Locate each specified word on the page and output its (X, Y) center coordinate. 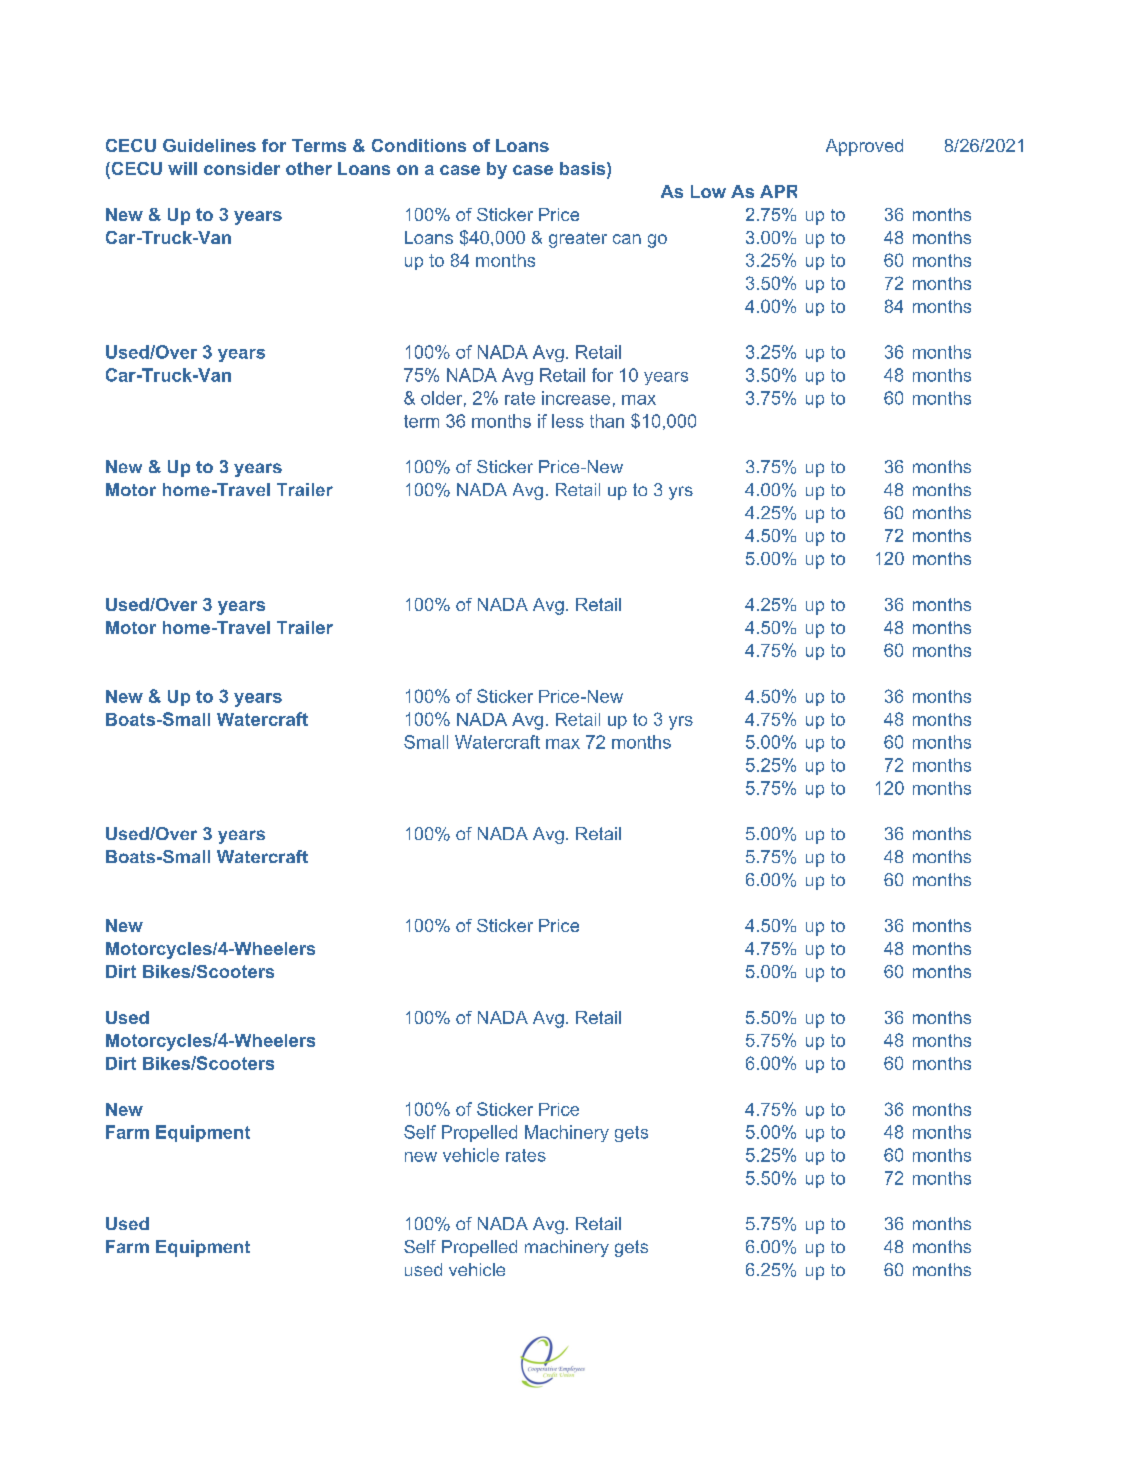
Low (708, 191)
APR (778, 191)
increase (576, 398)
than (607, 421)
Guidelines (209, 145)
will (182, 168)
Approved (864, 147)
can (627, 239)
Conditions (419, 145)
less (568, 421)
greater (578, 240)
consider (242, 168)
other (309, 168)
